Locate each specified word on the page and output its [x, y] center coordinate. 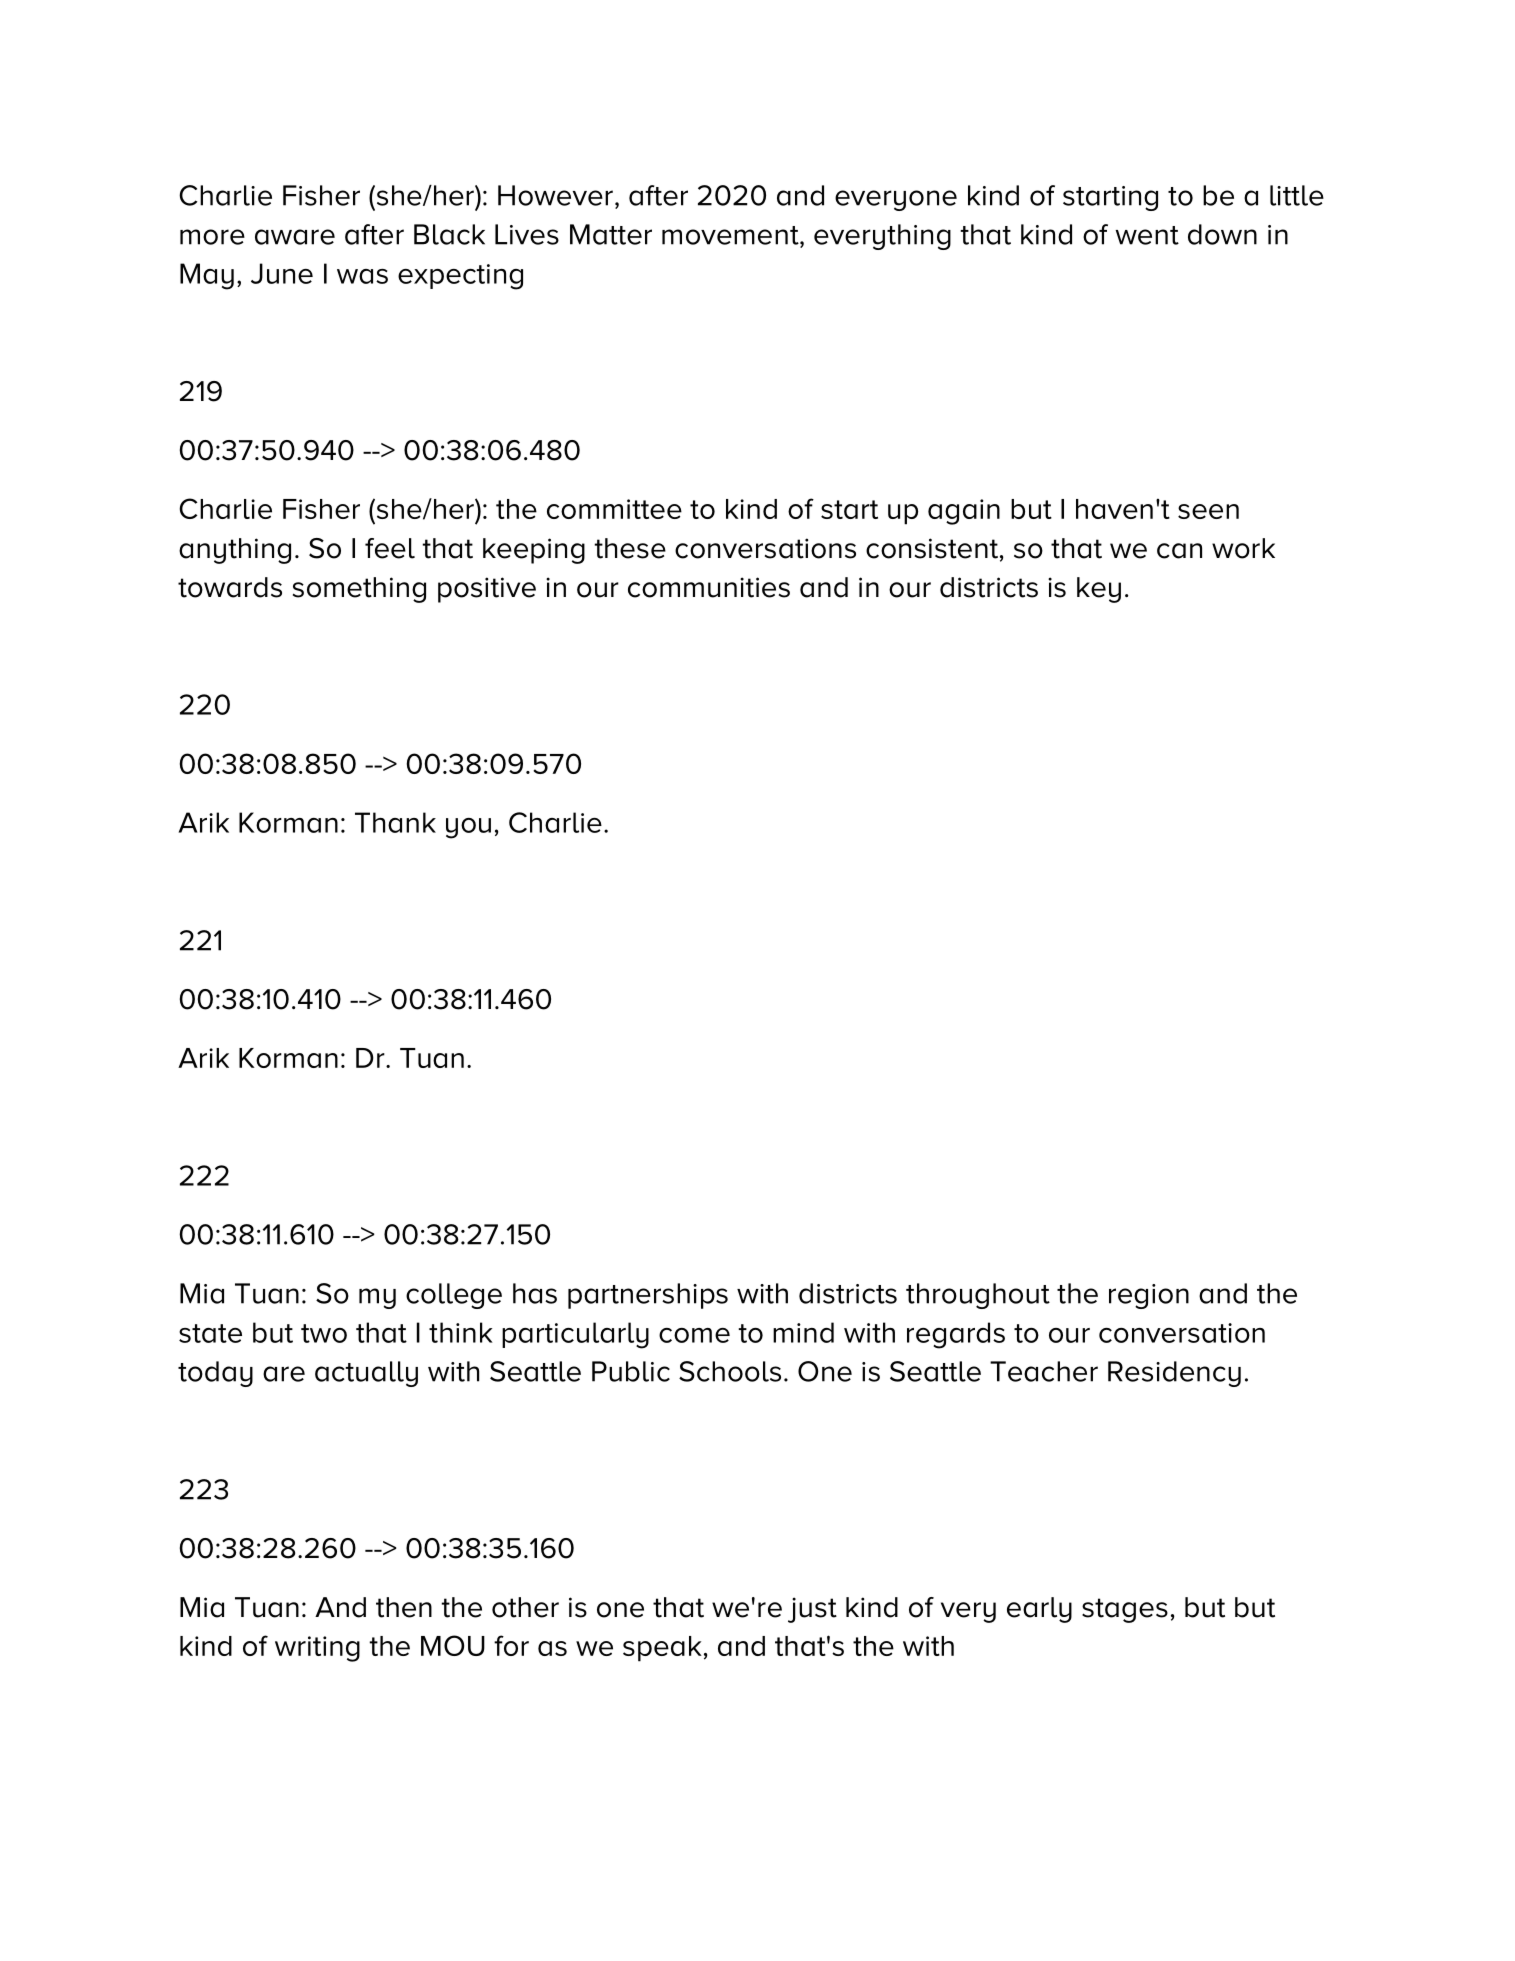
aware [295, 237]
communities [709, 587]
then [404, 1607]
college [454, 1296]
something [359, 590]
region [1149, 1296]
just [812, 1610]
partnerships [648, 1296]
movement [731, 236]
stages [1125, 1610]
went [1147, 235]
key [1099, 590]
